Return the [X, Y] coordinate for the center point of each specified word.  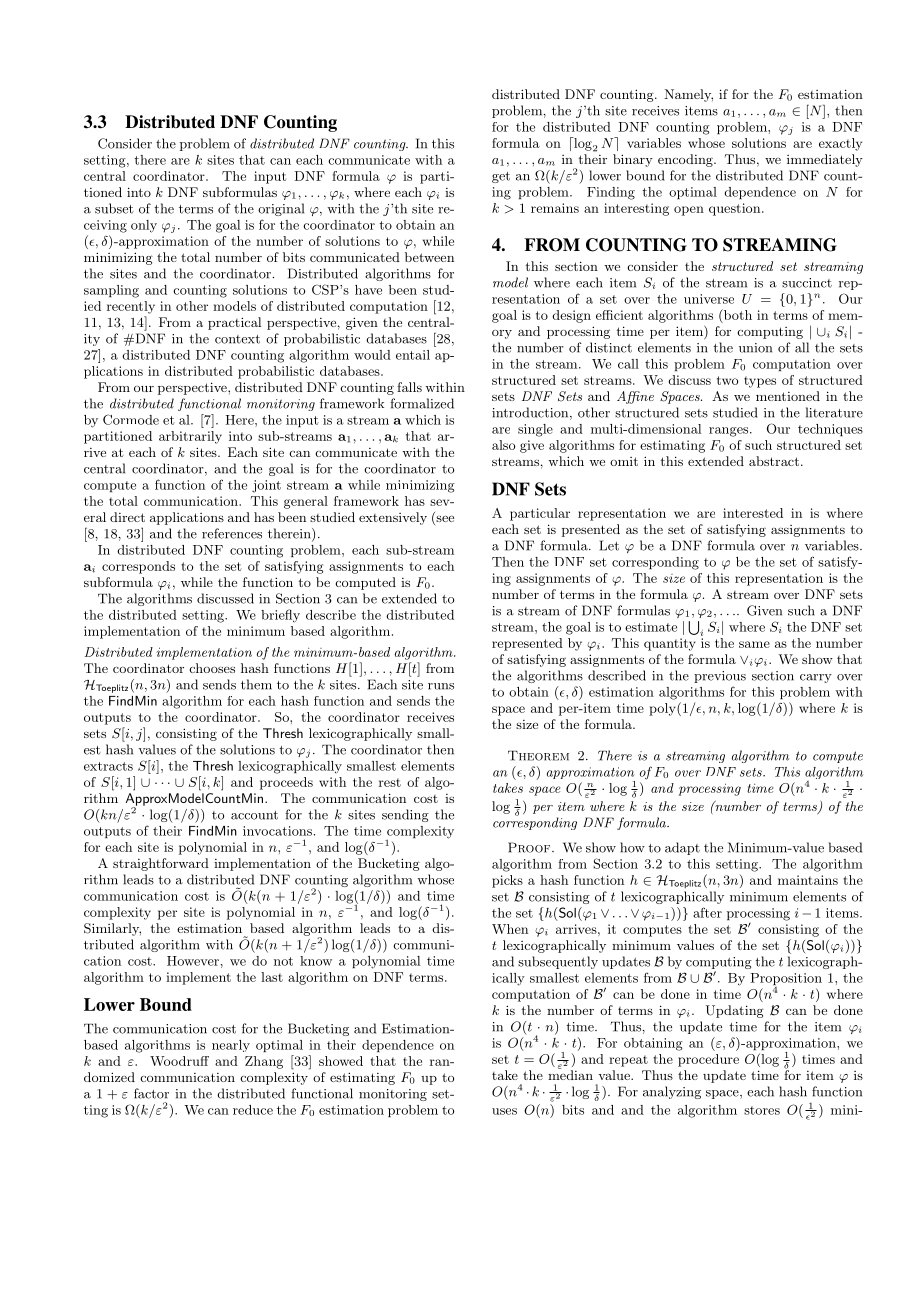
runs [441, 686]
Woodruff [179, 1061]
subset [114, 208]
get [501, 177]
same [754, 644]
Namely [688, 95]
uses [504, 1111]
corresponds [138, 567]
